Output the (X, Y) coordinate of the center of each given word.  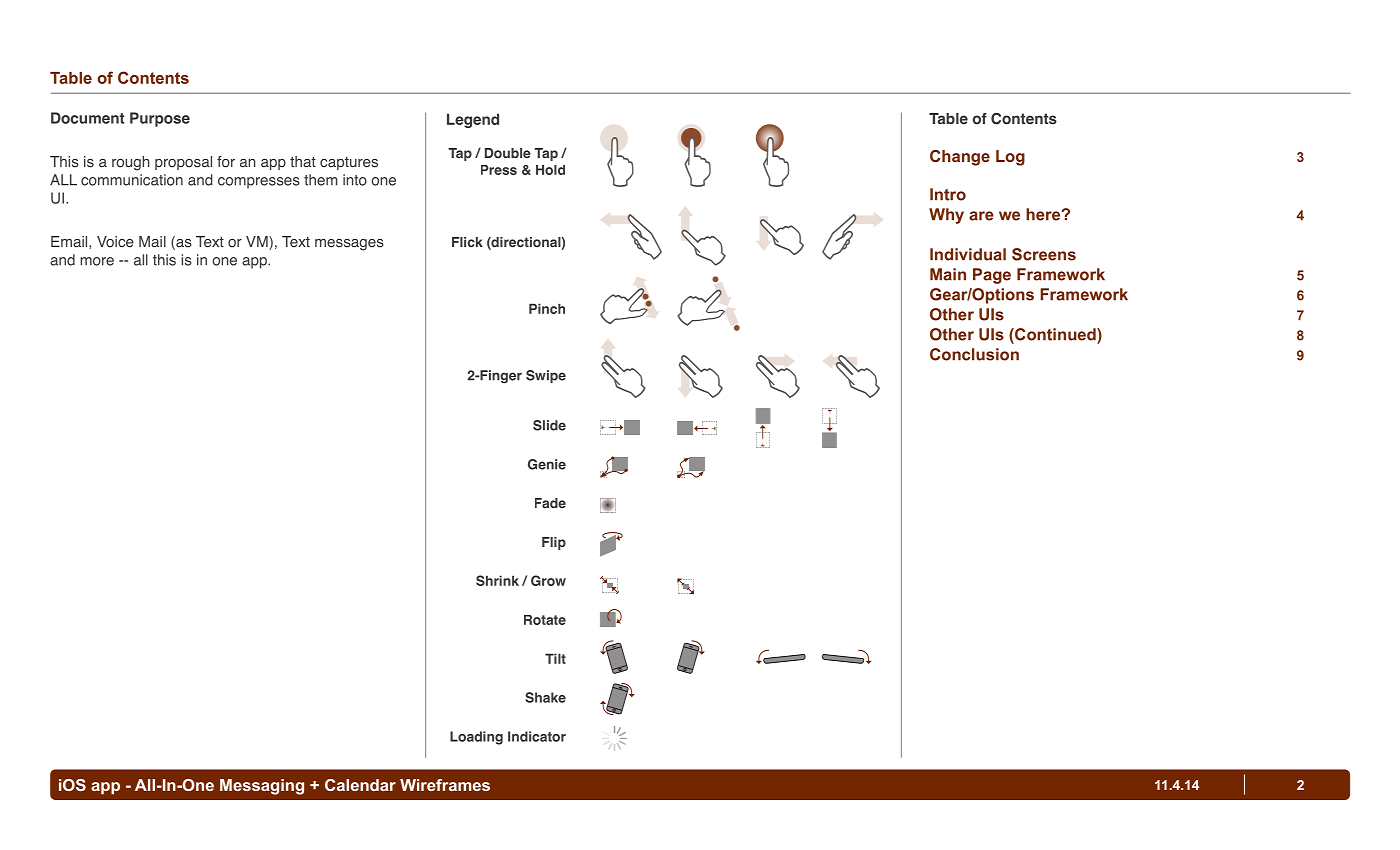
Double (508, 153)
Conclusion (974, 354)
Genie (547, 464)
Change (960, 158)
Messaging (262, 787)
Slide (549, 425)
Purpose (160, 119)
